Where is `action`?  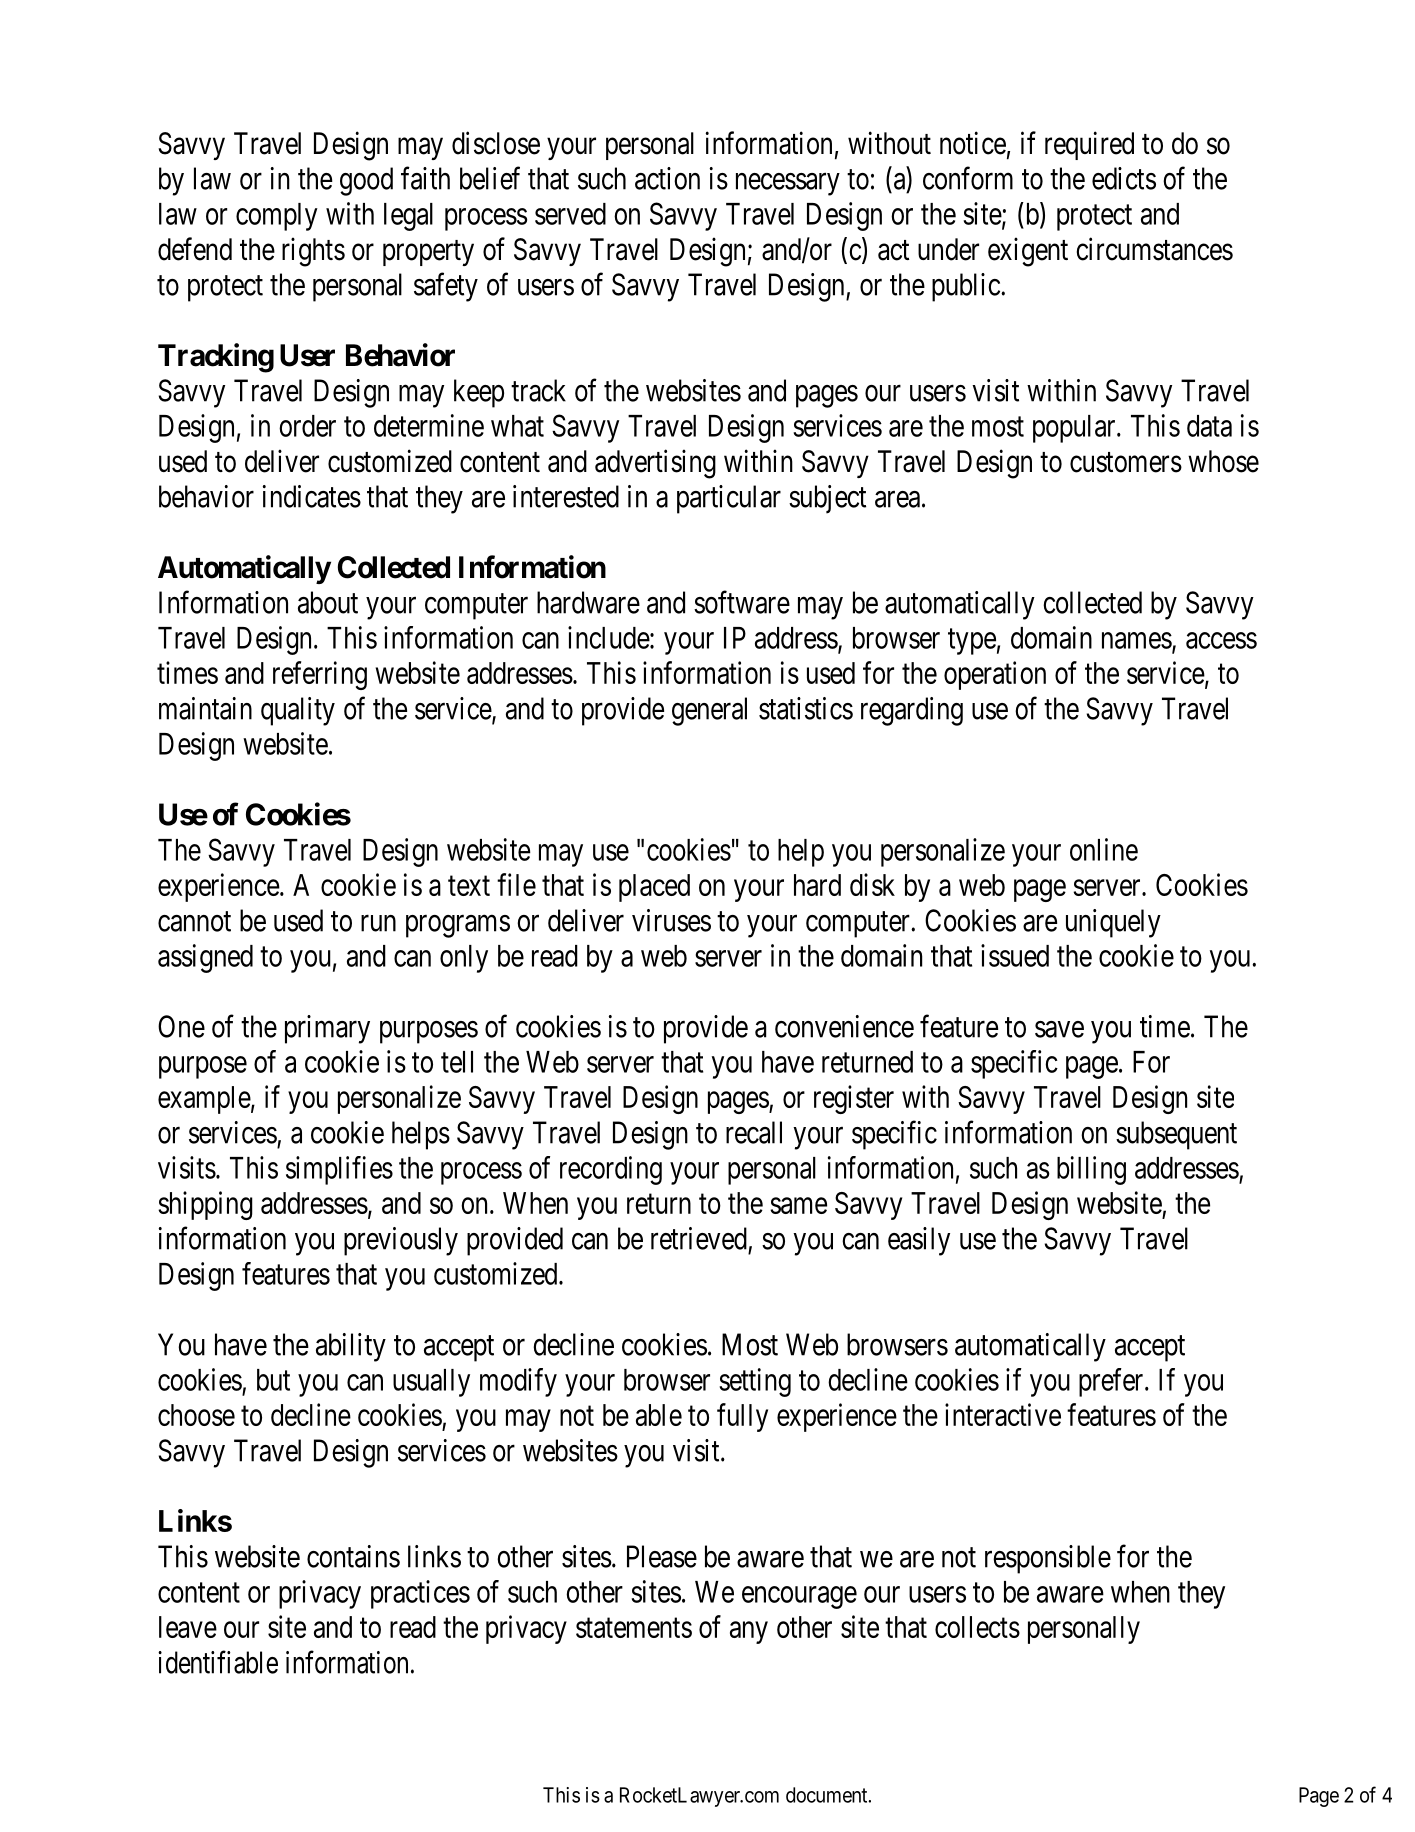 action is located at coordinates (667, 178).
